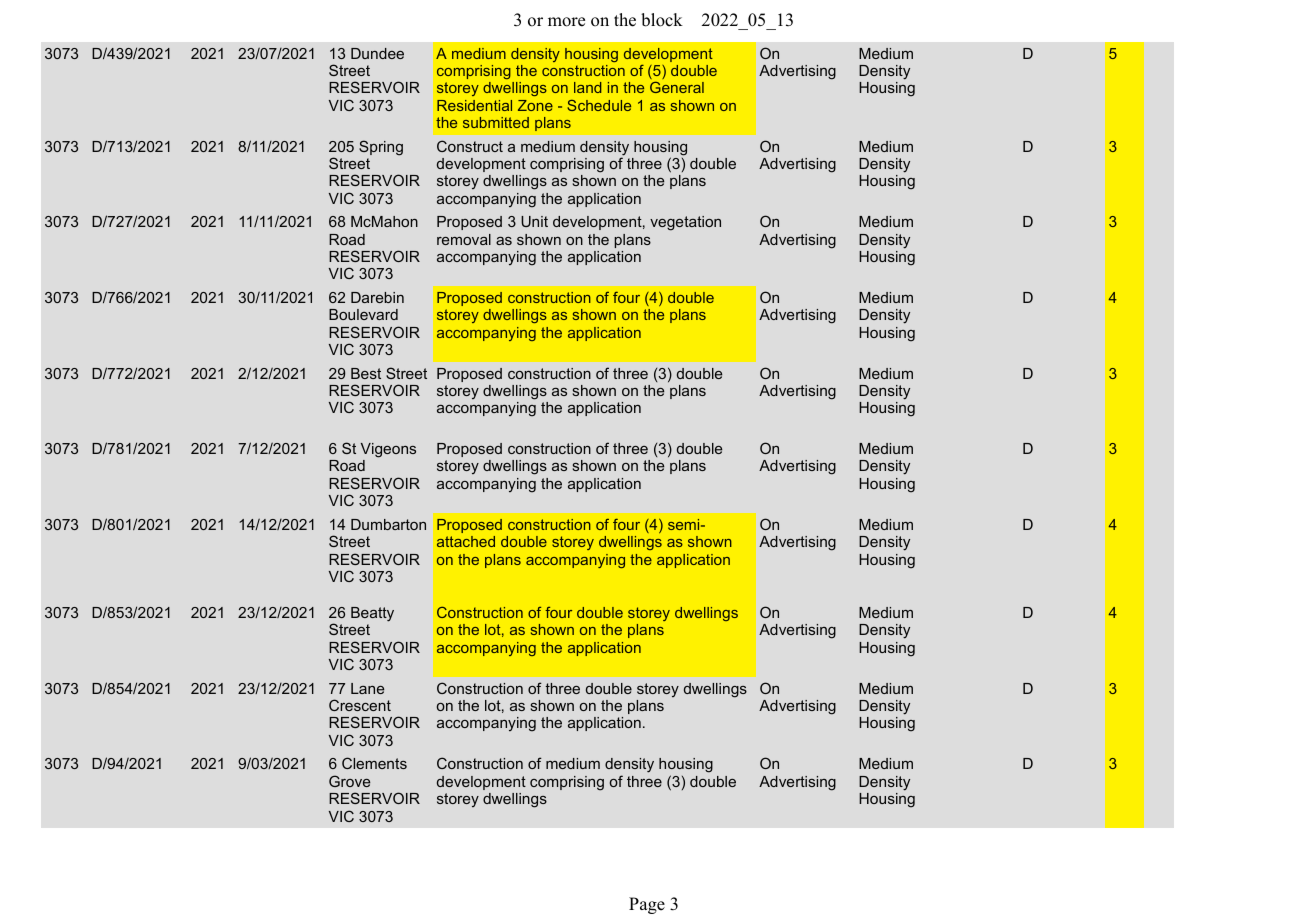 This document has height=924, width=1308. What do you see at coordinates (363, 314) in the document?
I see `Boulevard` at bounding box center [363, 314].
